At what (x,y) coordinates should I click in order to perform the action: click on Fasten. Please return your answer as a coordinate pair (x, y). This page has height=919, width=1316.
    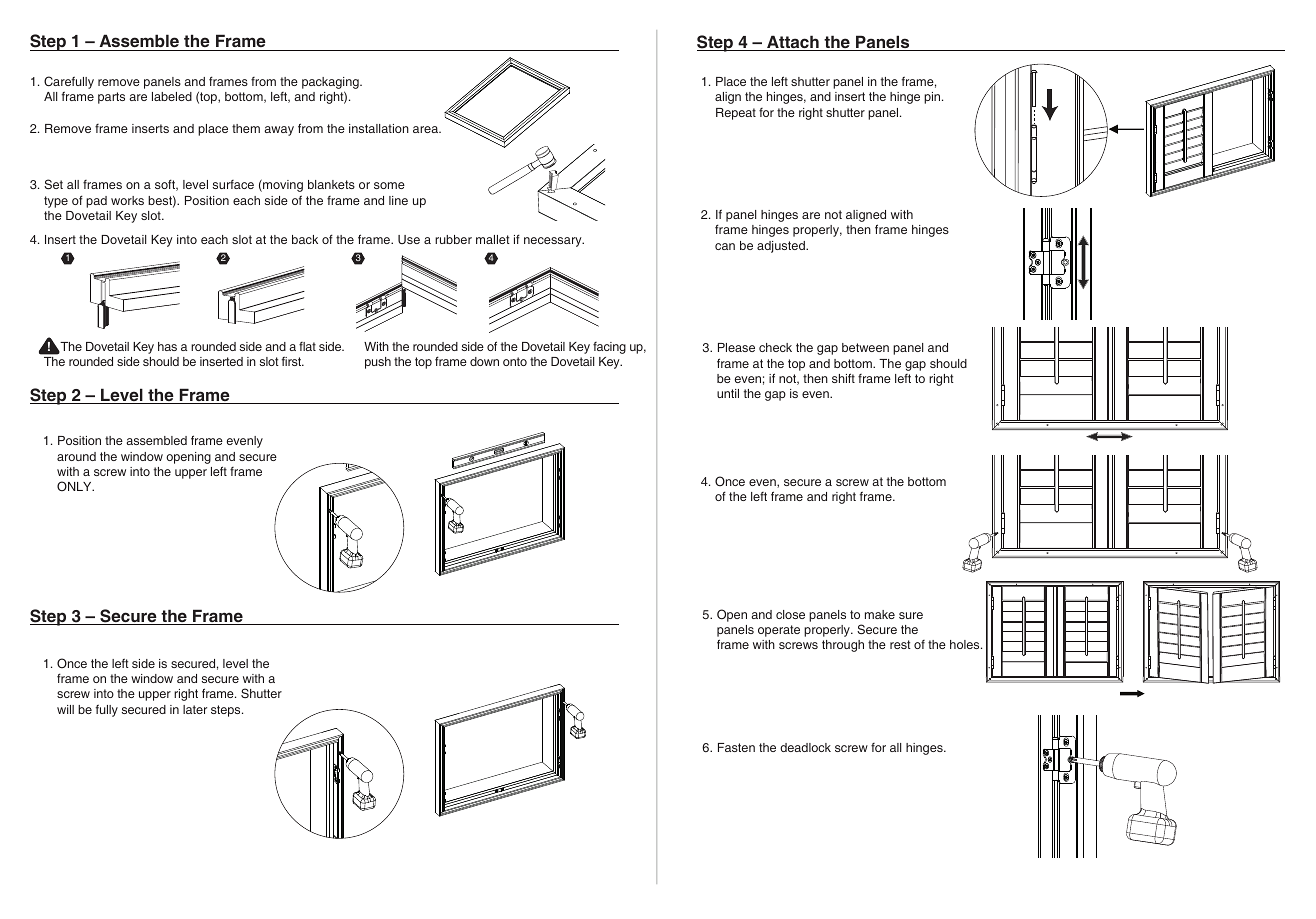
    Looking at the image, I should click on (736, 747).
